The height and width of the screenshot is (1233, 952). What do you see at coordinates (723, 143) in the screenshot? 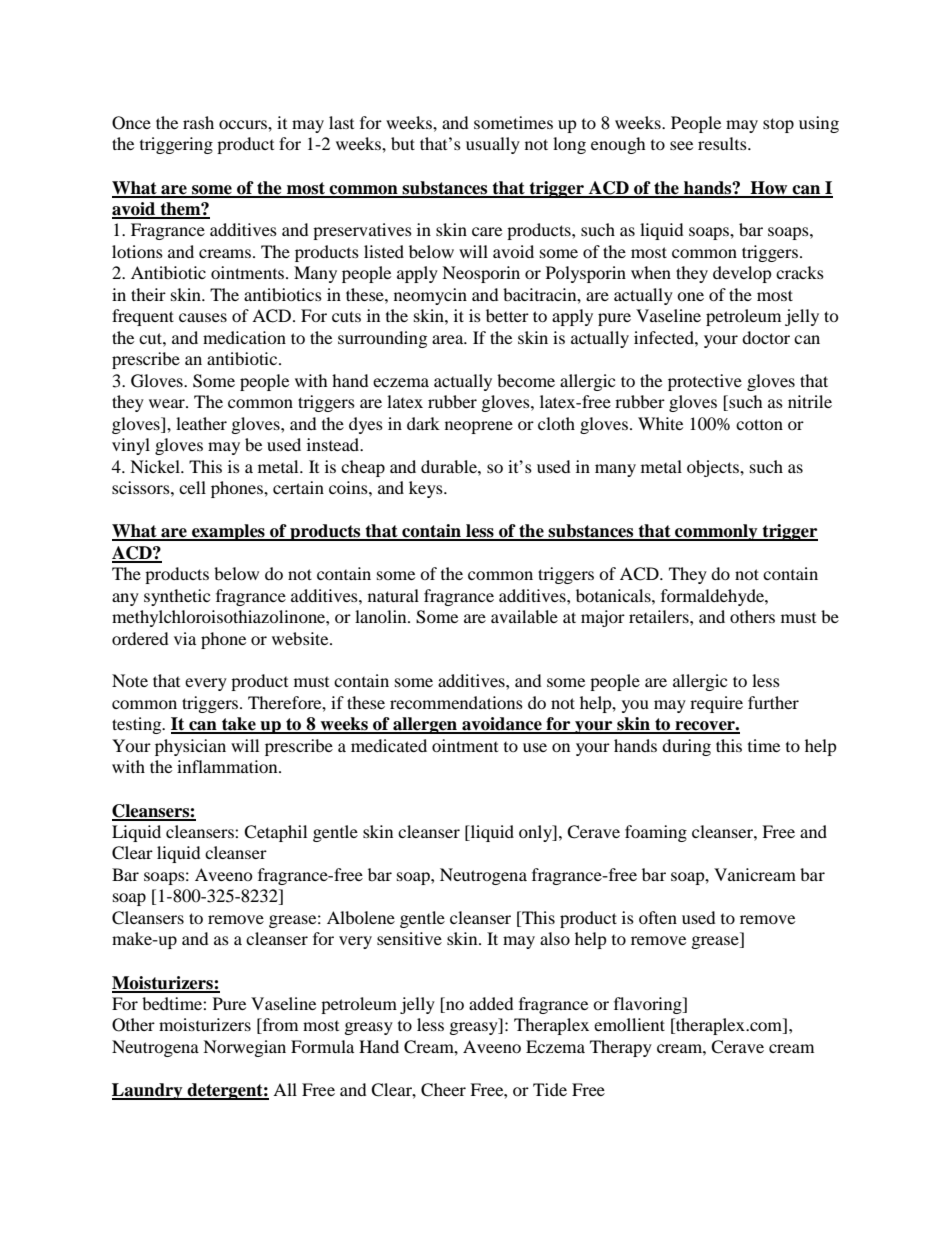
I see `results` at bounding box center [723, 143].
